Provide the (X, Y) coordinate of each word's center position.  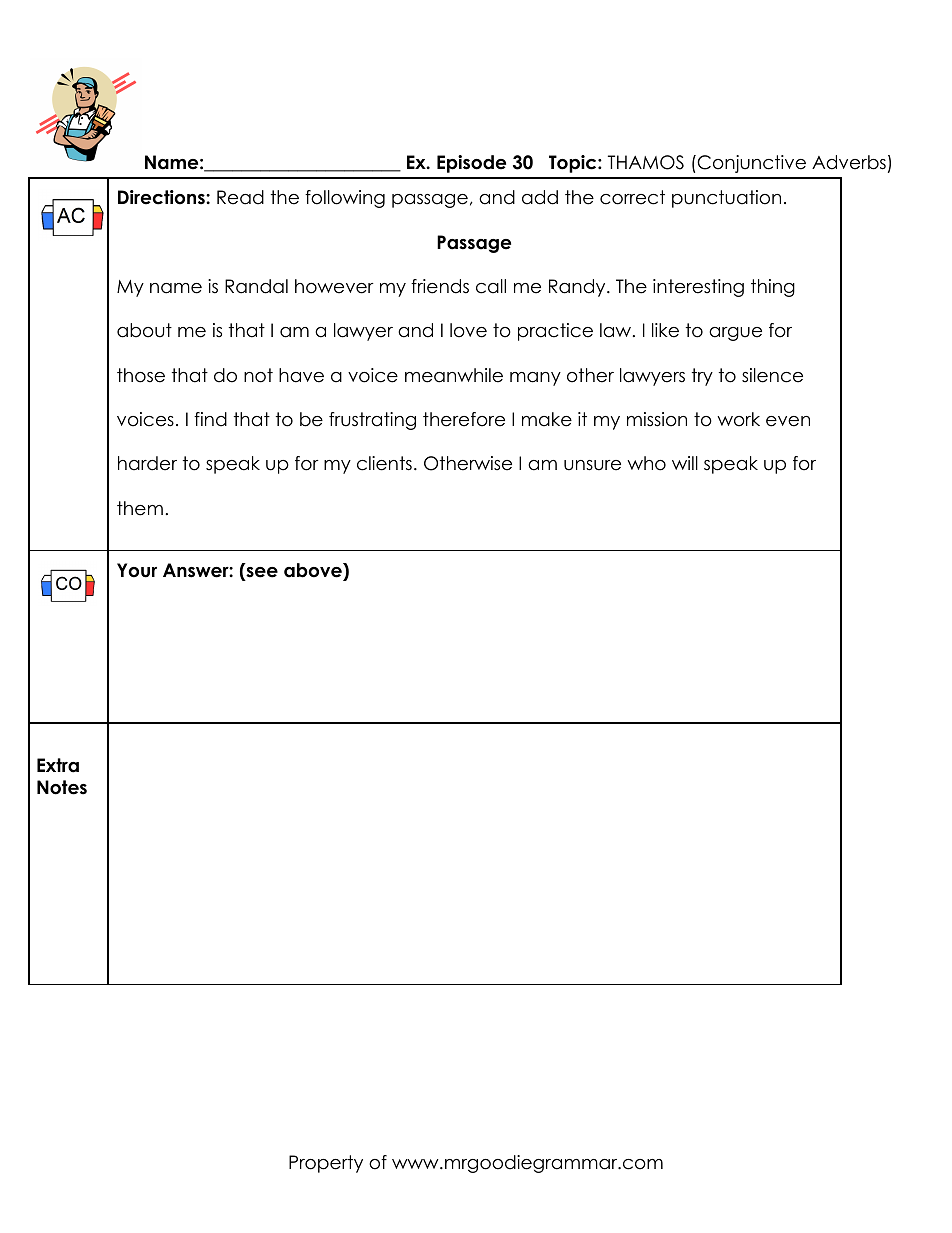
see (261, 572)
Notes (62, 787)
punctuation (726, 199)
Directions (162, 197)
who (646, 463)
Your (137, 570)
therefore (464, 419)
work (738, 419)
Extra (58, 765)
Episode (471, 164)
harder (147, 463)
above (314, 570)
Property (326, 1164)
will (685, 463)
